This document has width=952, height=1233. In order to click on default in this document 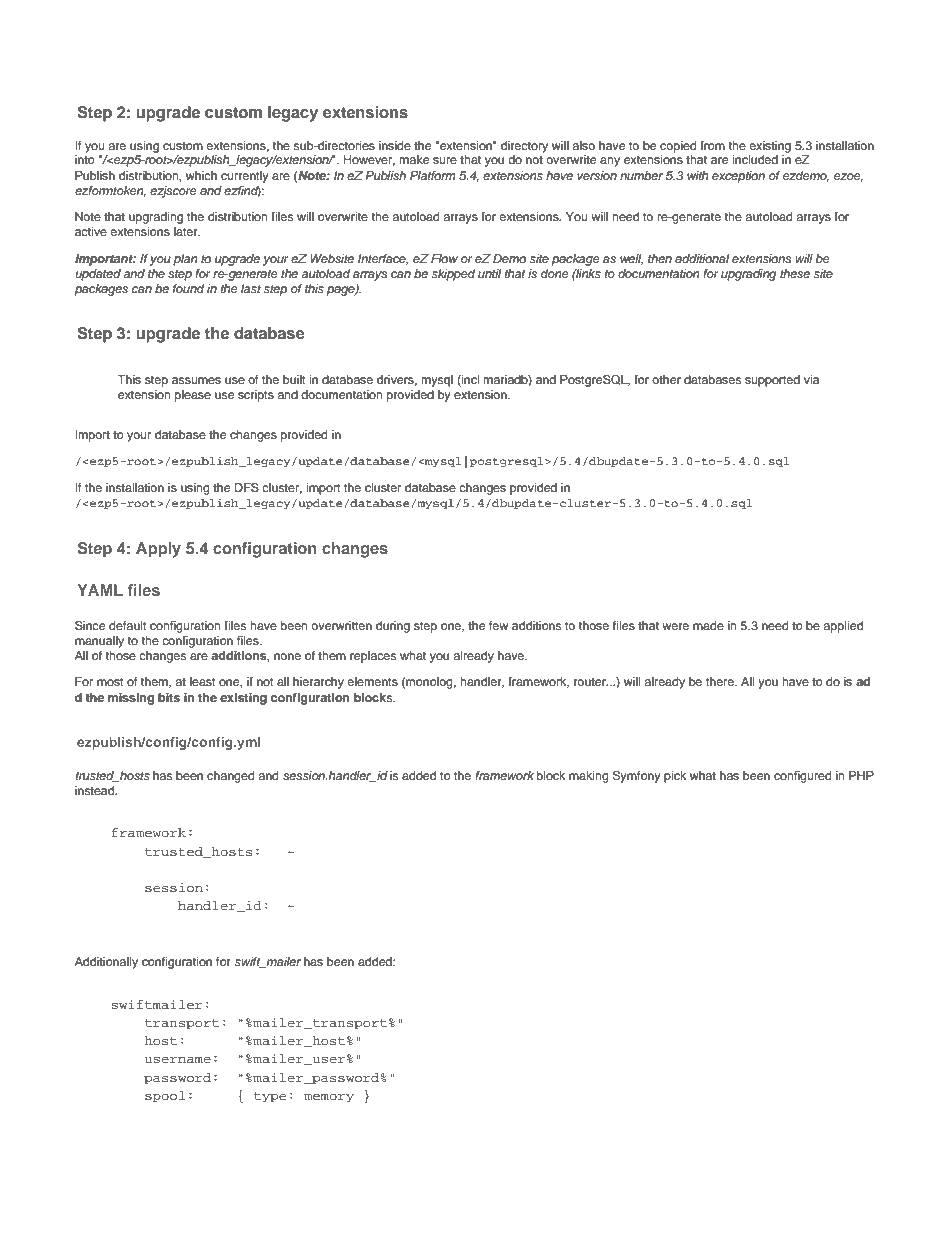, I will do `click(128, 625)`.
